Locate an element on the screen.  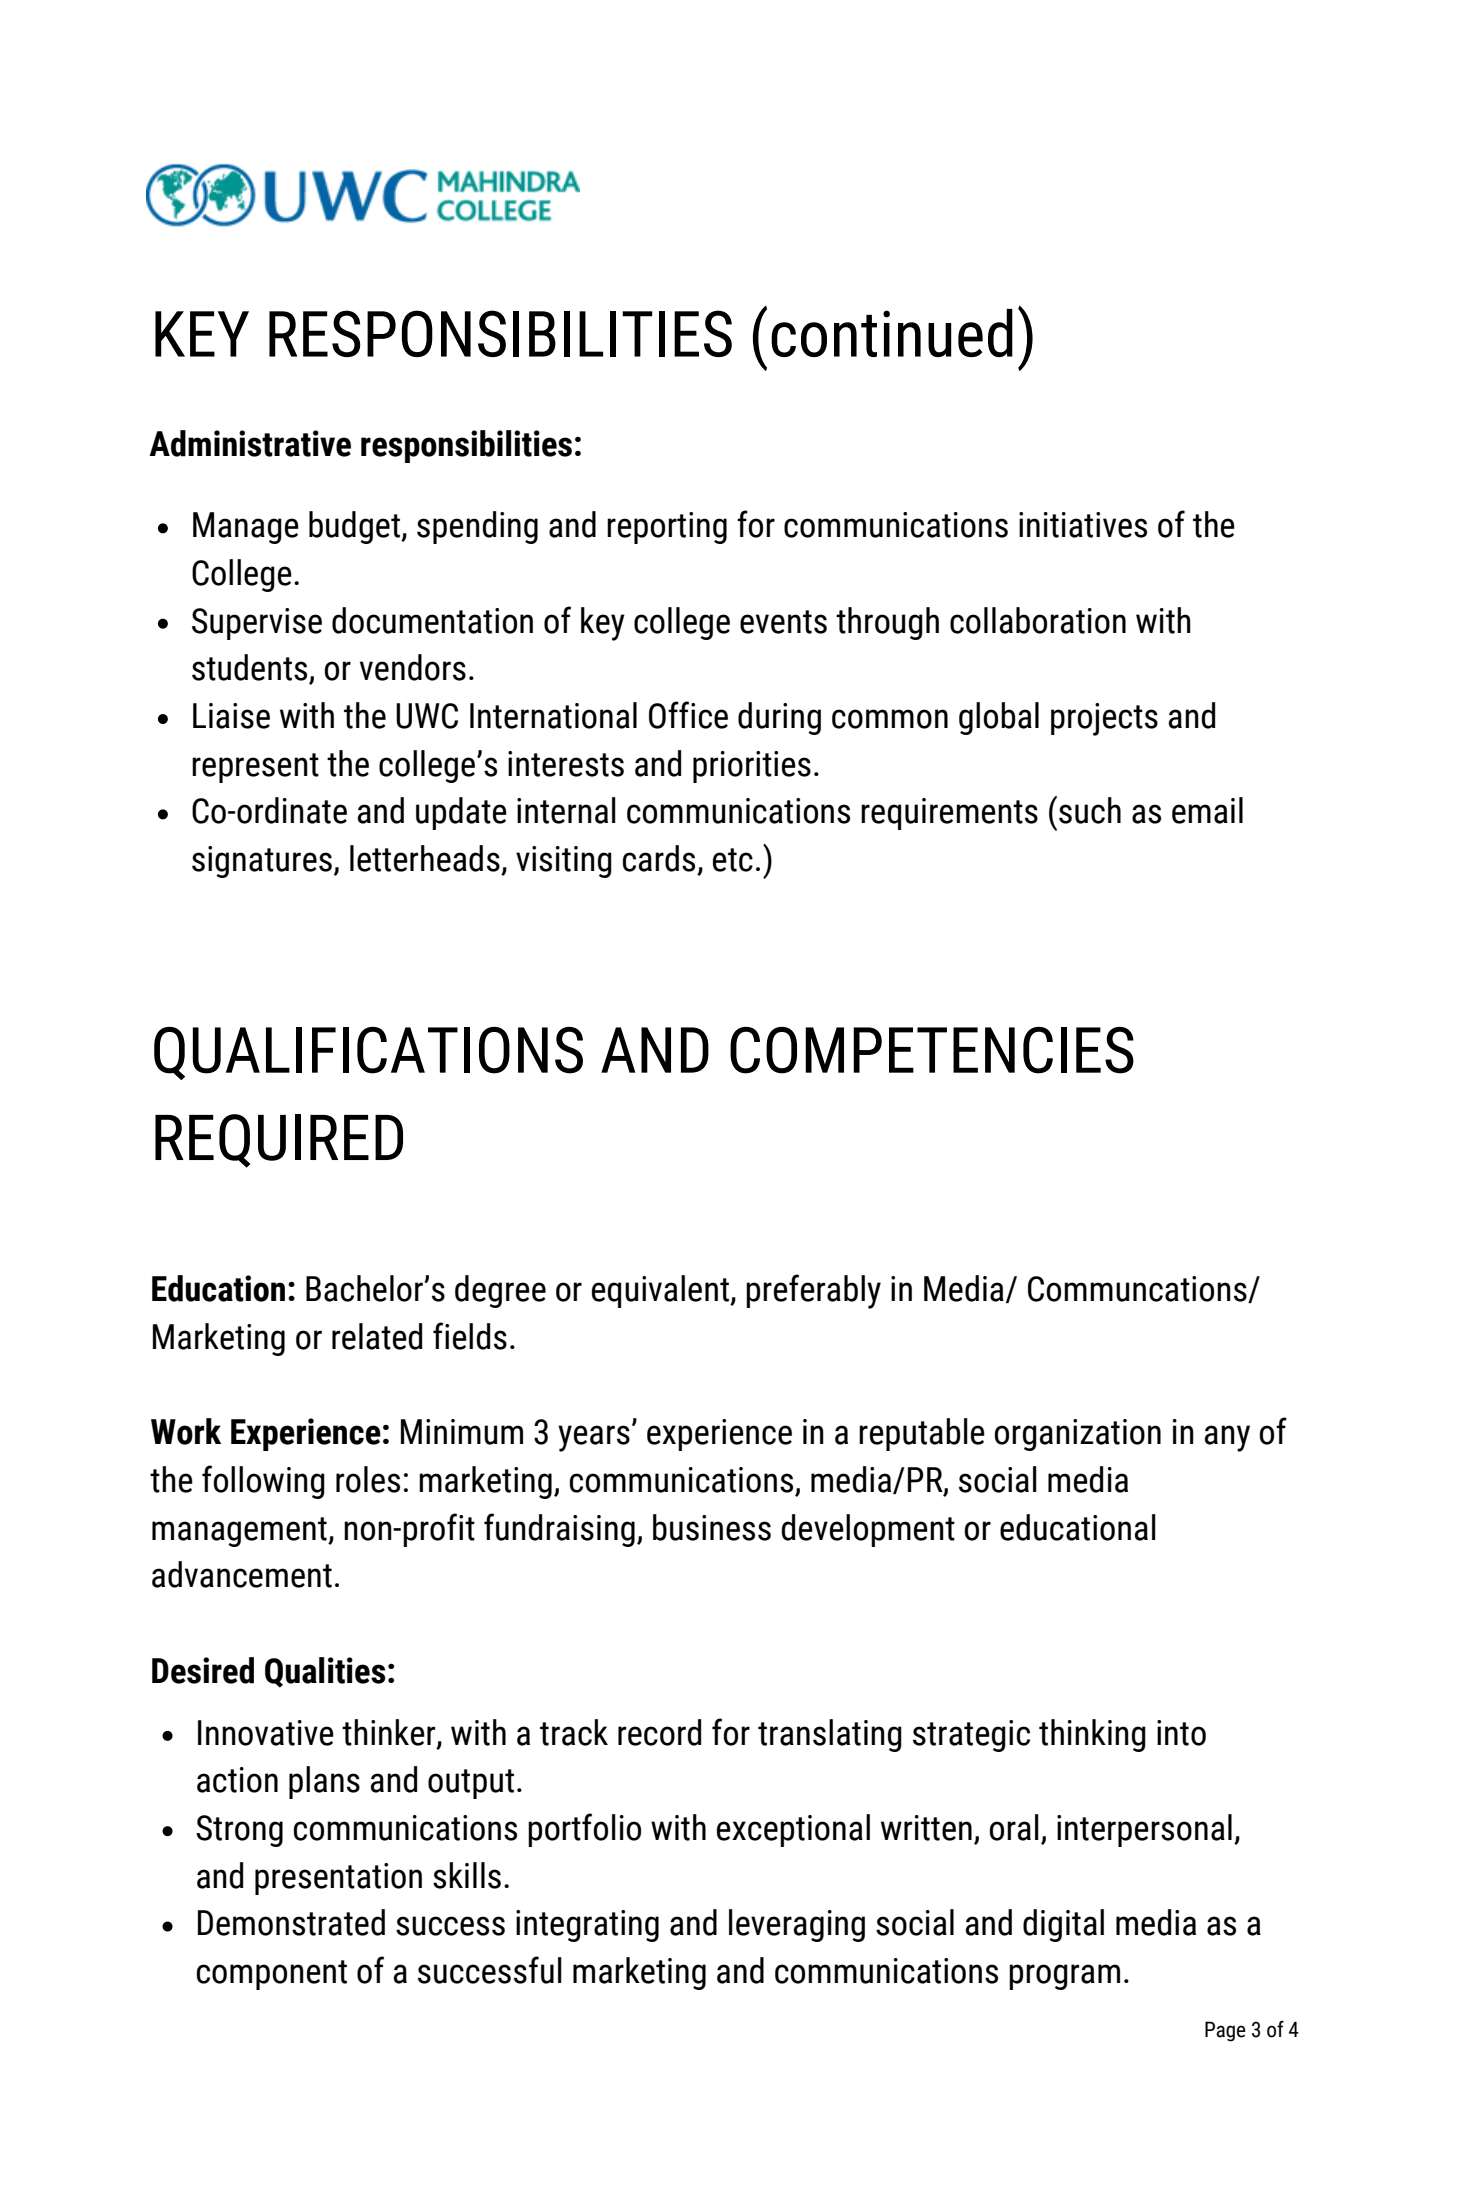
priorities is located at coordinates (752, 767).
